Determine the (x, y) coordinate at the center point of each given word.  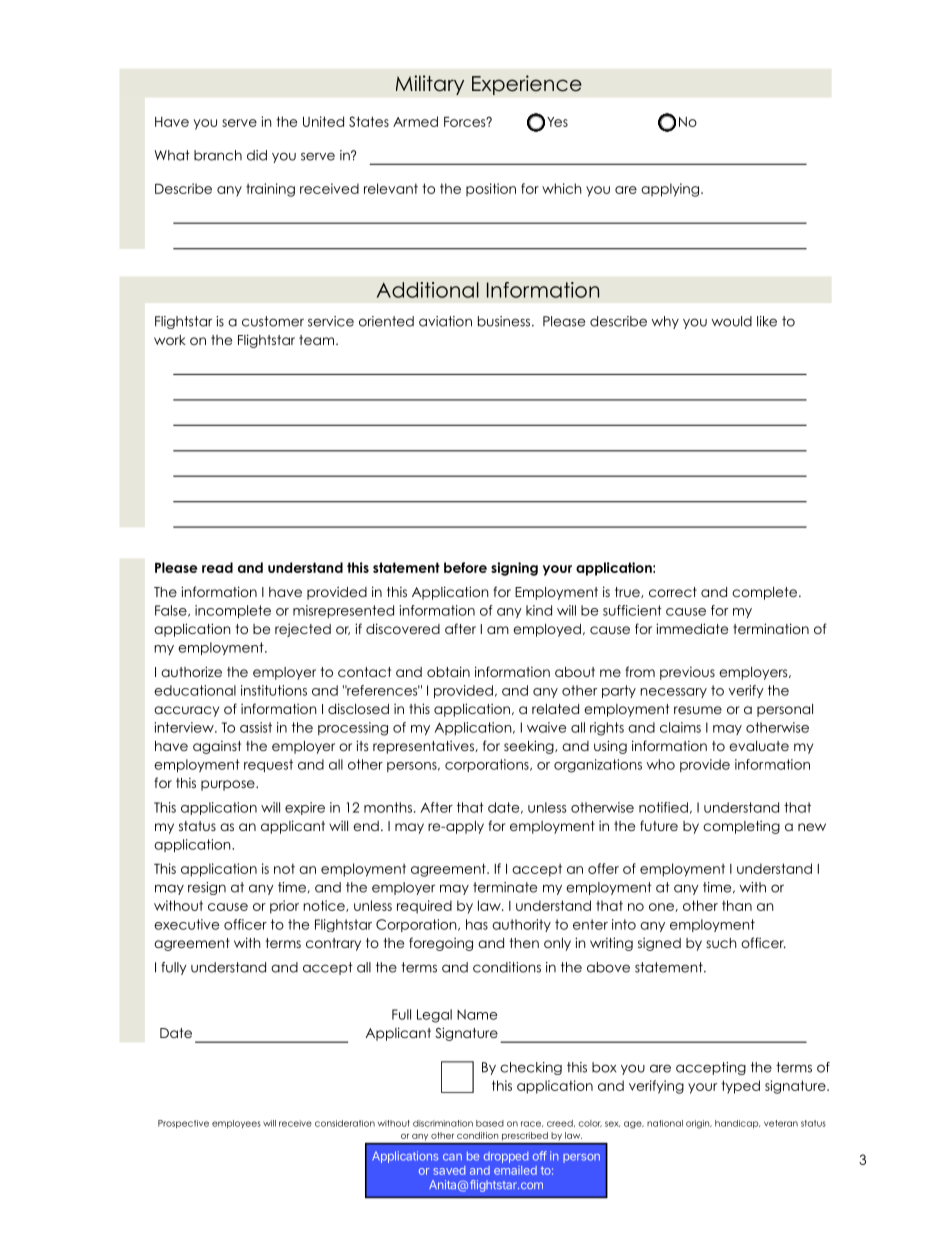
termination (771, 628)
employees (236, 1124)
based (490, 1123)
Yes (557, 122)
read (217, 567)
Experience (527, 85)
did (257, 155)
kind (539, 610)
